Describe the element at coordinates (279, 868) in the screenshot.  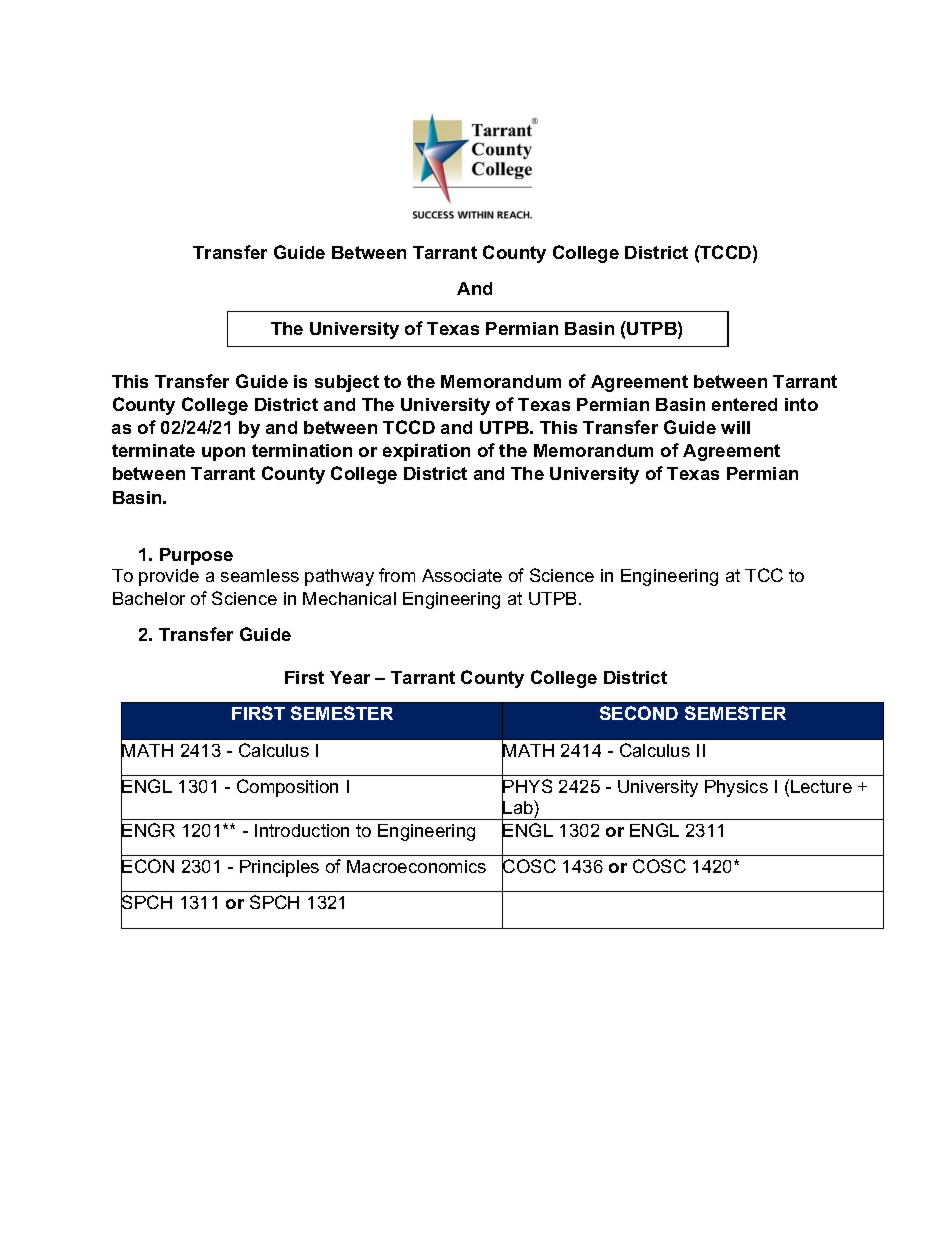
I see `Principles` at that location.
